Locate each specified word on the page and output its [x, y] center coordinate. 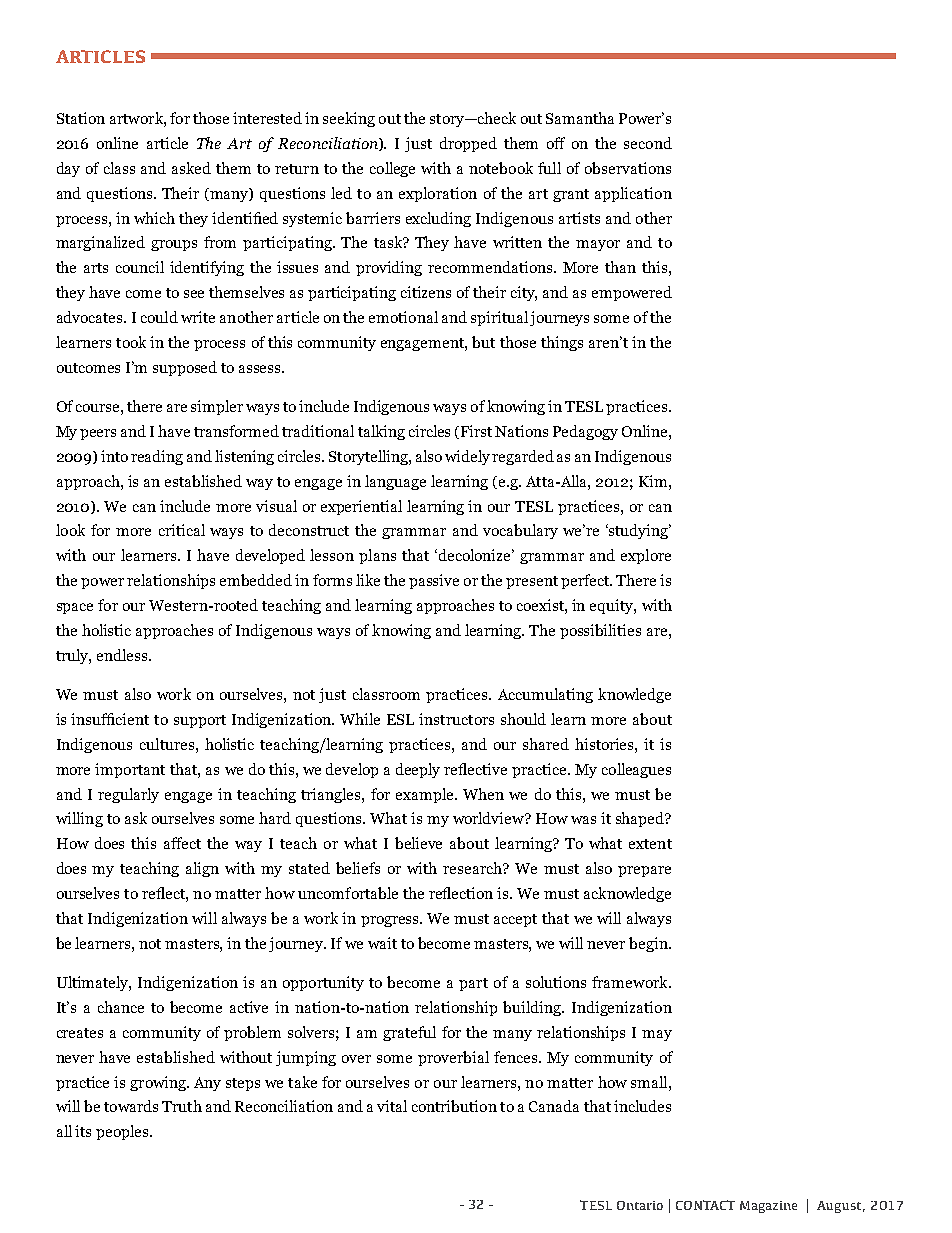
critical [182, 530]
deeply [418, 770]
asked [191, 168]
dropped [468, 144]
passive [434, 581]
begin [649, 944]
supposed [185, 368]
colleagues [636, 770]
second [648, 143]
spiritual [499, 318]
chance [121, 1007]
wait [382, 943]
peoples [123, 1132]
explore [646, 556]
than [620, 267]
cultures [168, 744]
